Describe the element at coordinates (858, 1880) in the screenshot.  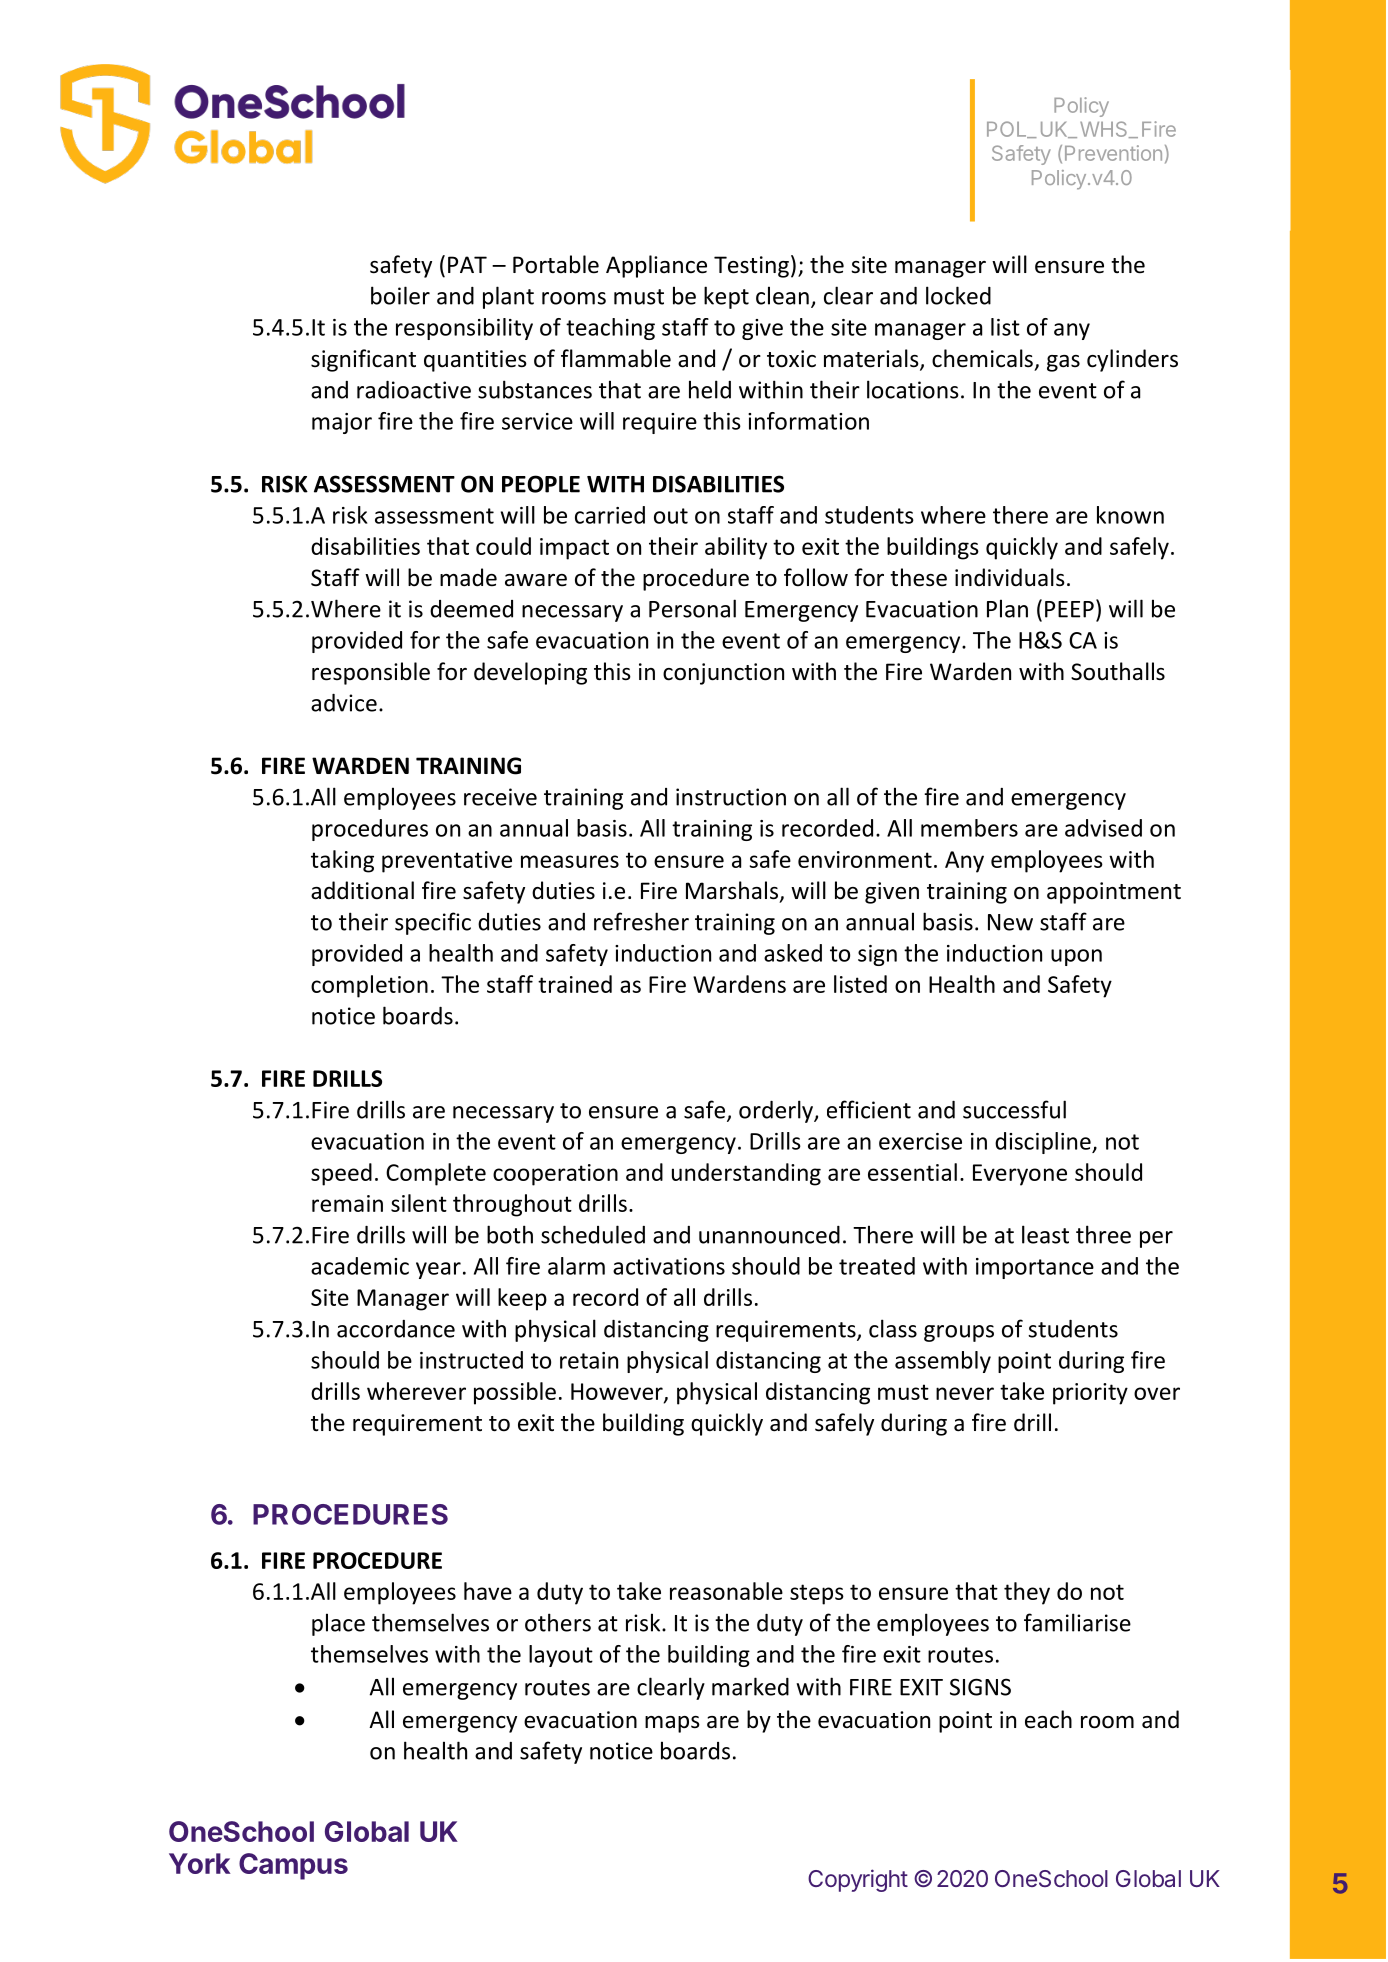
I see `Copyright` at that location.
